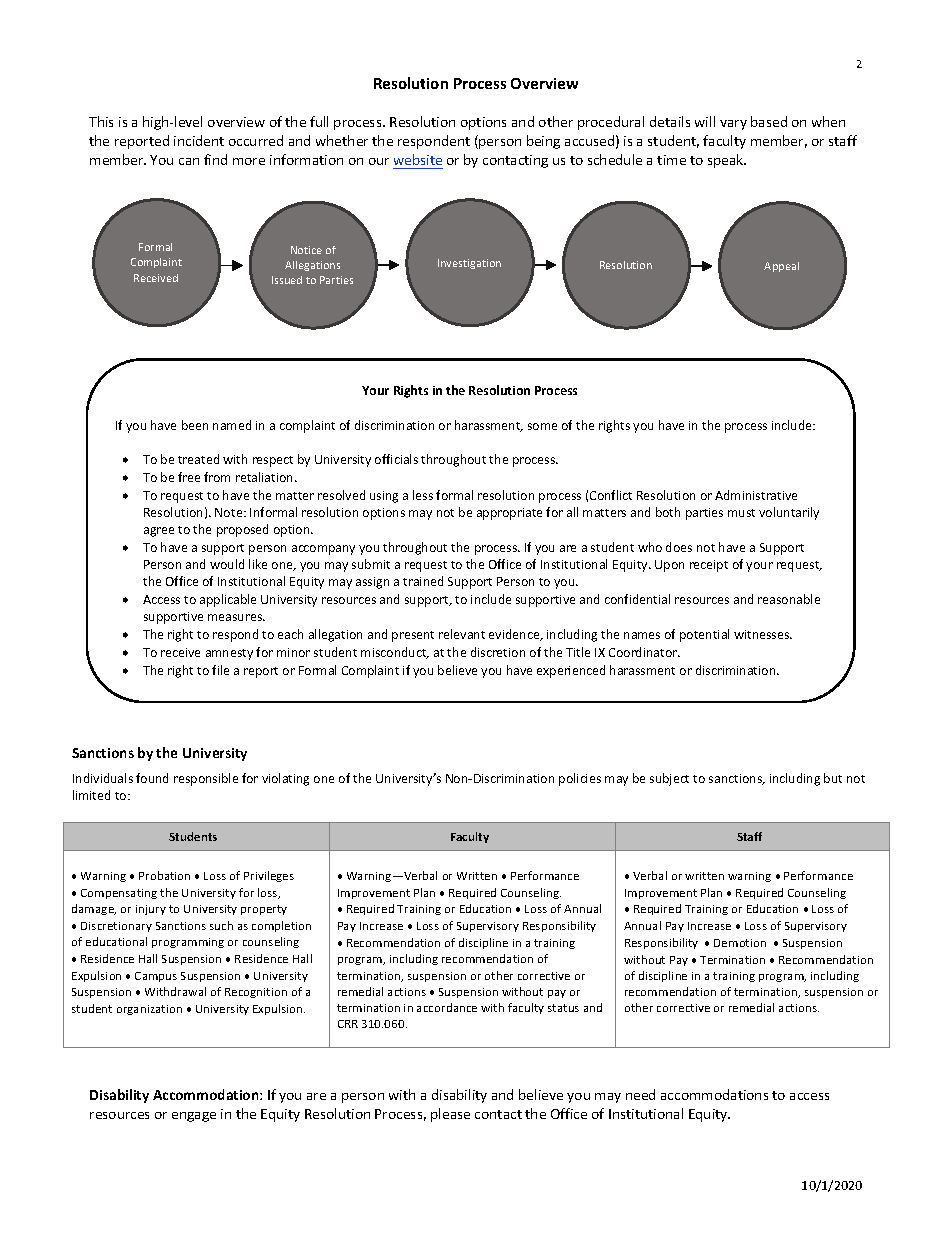  What do you see at coordinates (669, 779) in the screenshot?
I see `subject` at bounding box center [669, 779].
